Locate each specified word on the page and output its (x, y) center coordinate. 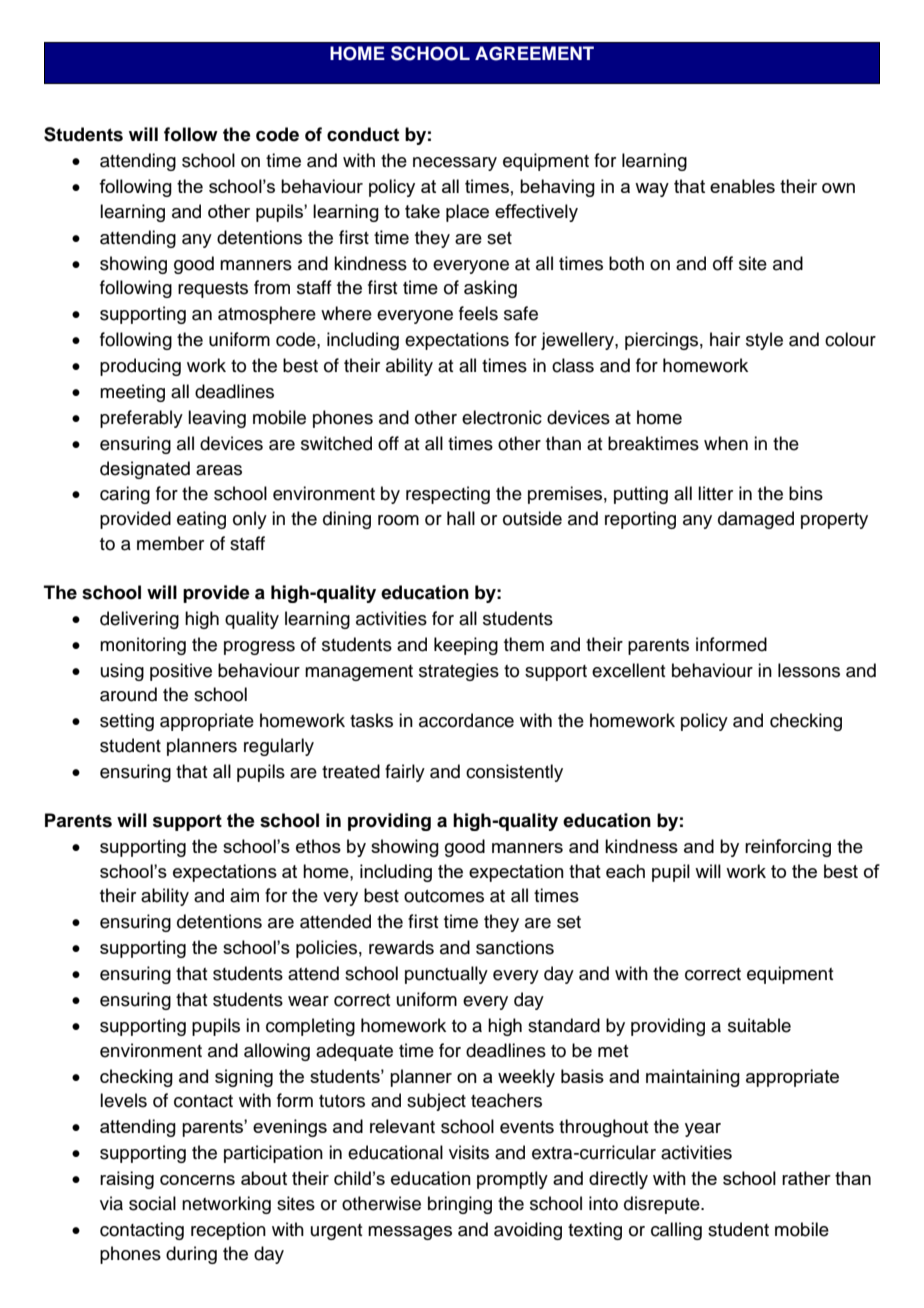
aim (244, 895)
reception (228, 1231)
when (726, 443)
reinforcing (788, 848)
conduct (363, 134)
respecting (448, 495)
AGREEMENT (534, 53)
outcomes (444, 896)
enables (742, 186)
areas (219, 470)
